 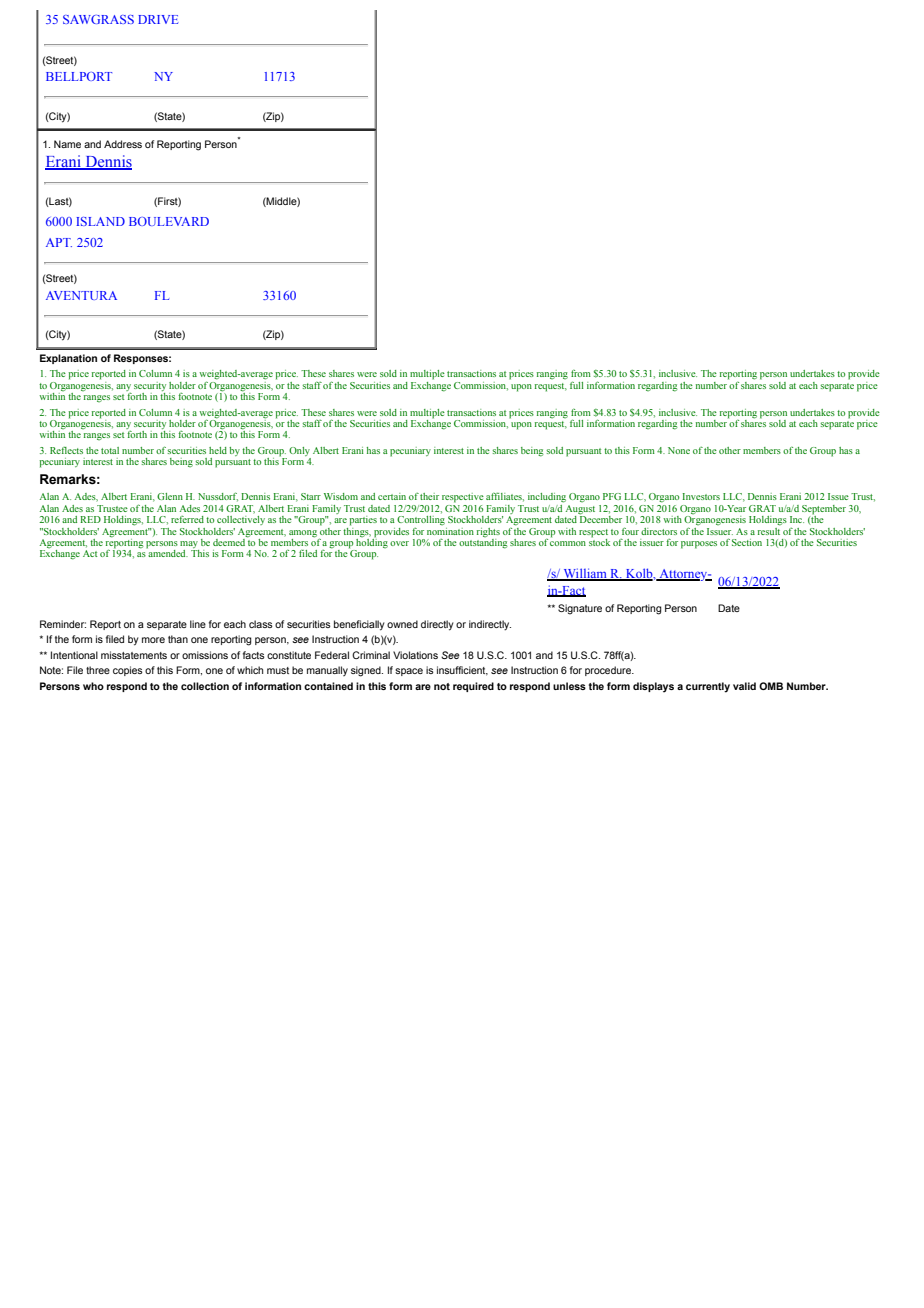 What do you see at coordinates (123, 144) in the screenshot?
I see `Address` at bounding box center [123, 144].
